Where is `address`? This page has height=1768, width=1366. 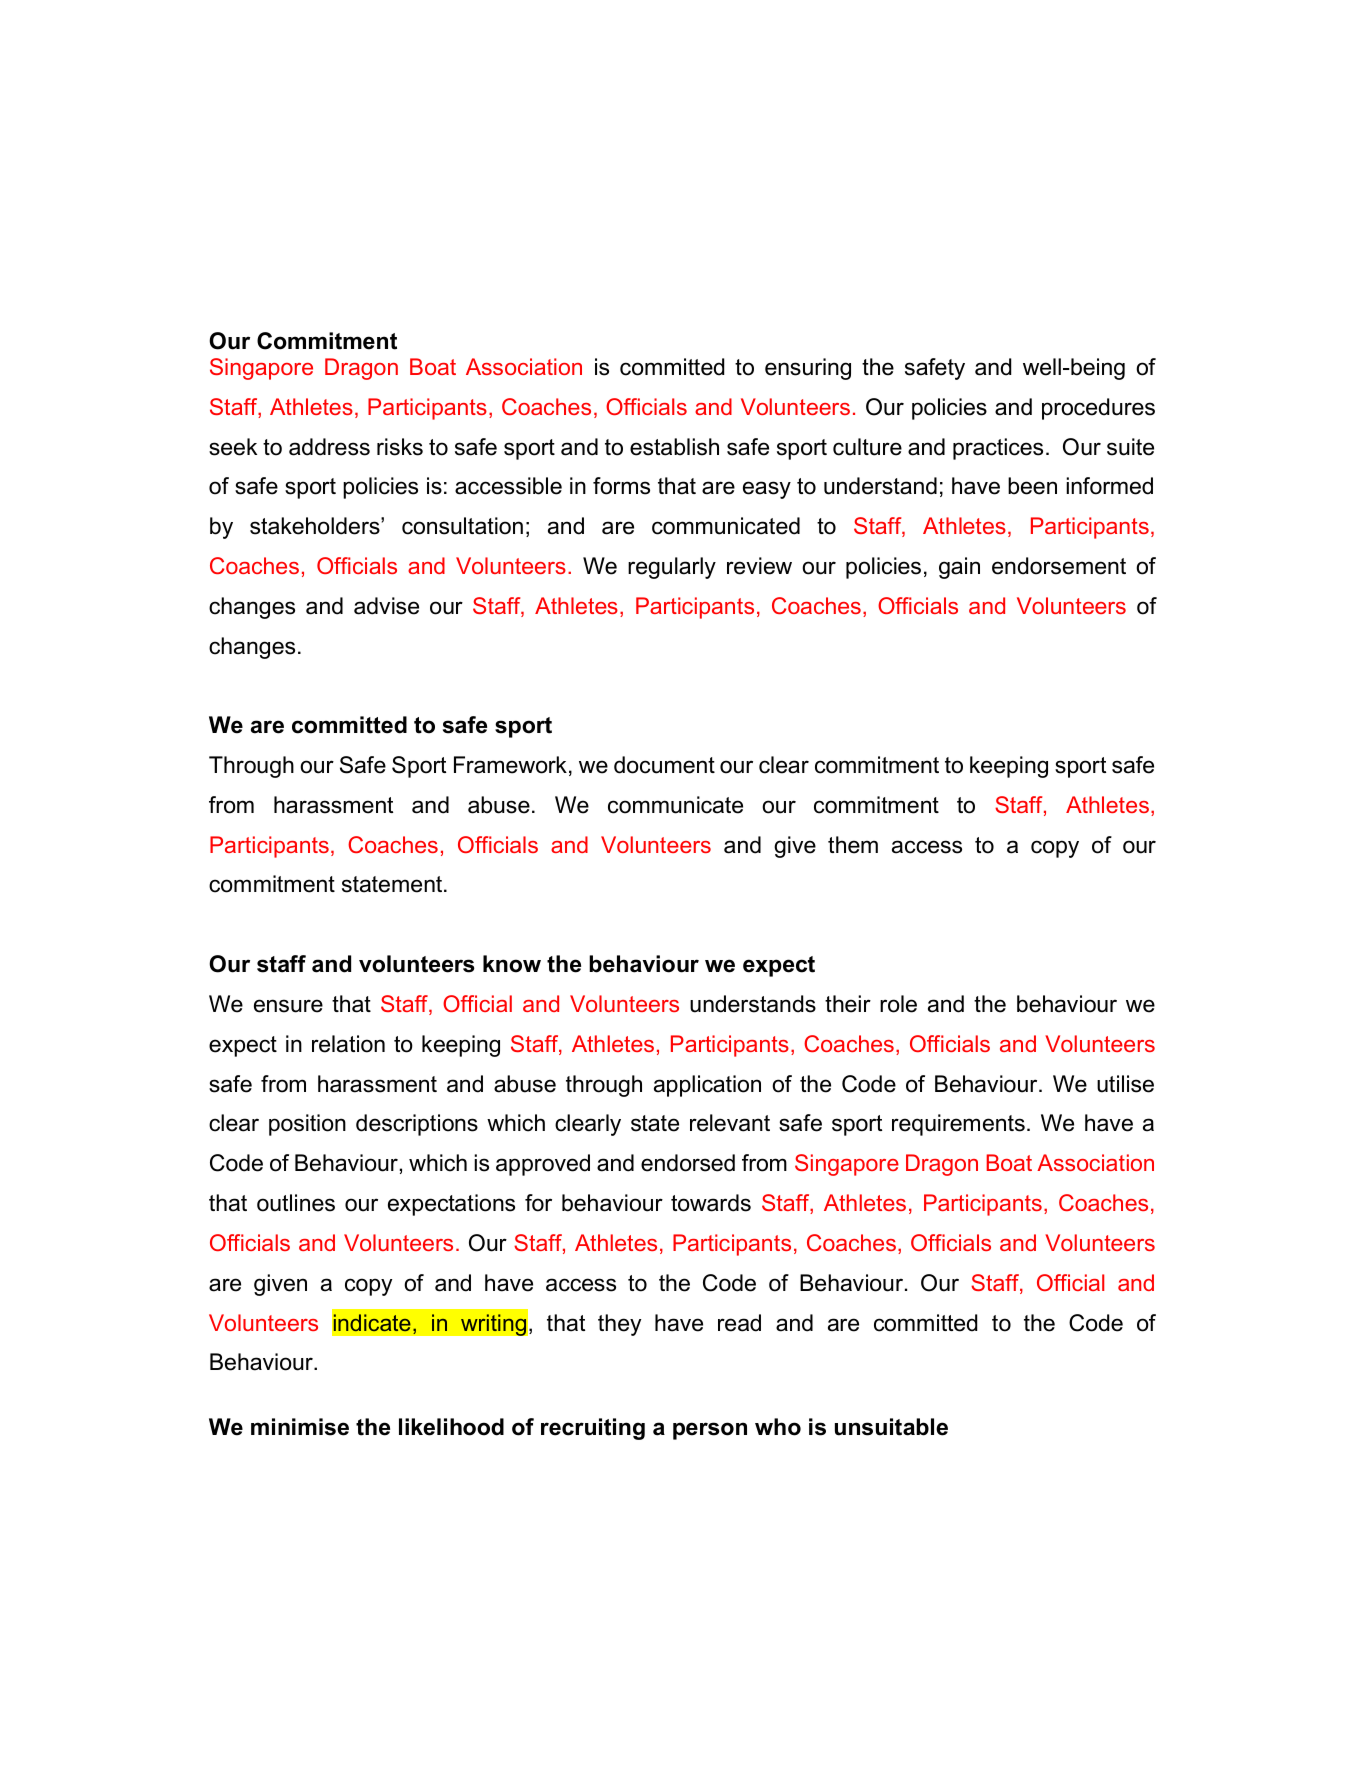 address is located at coordinates (329, 447).
